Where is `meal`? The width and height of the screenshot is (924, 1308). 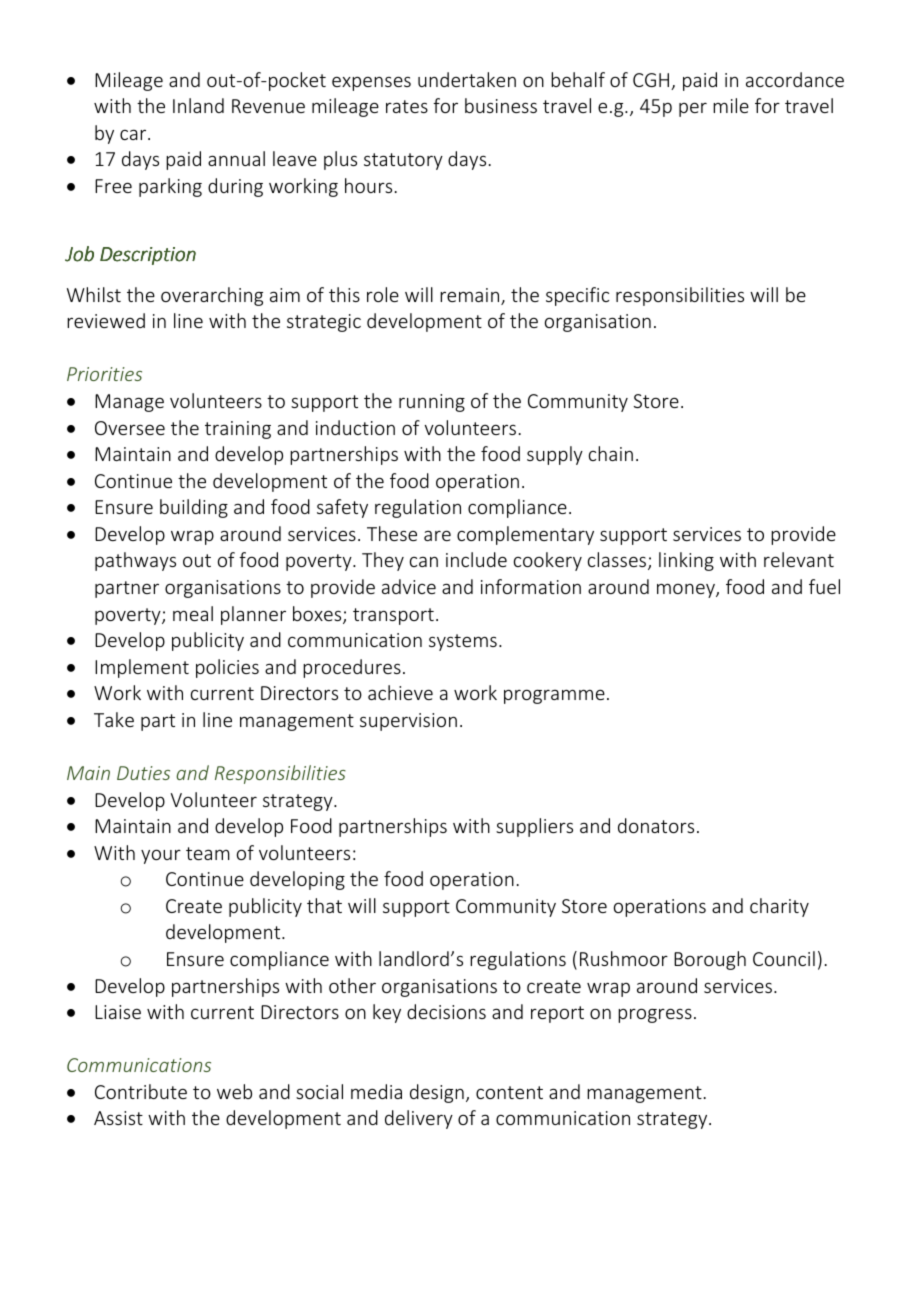 meal is located at coordinates (193, 613).
